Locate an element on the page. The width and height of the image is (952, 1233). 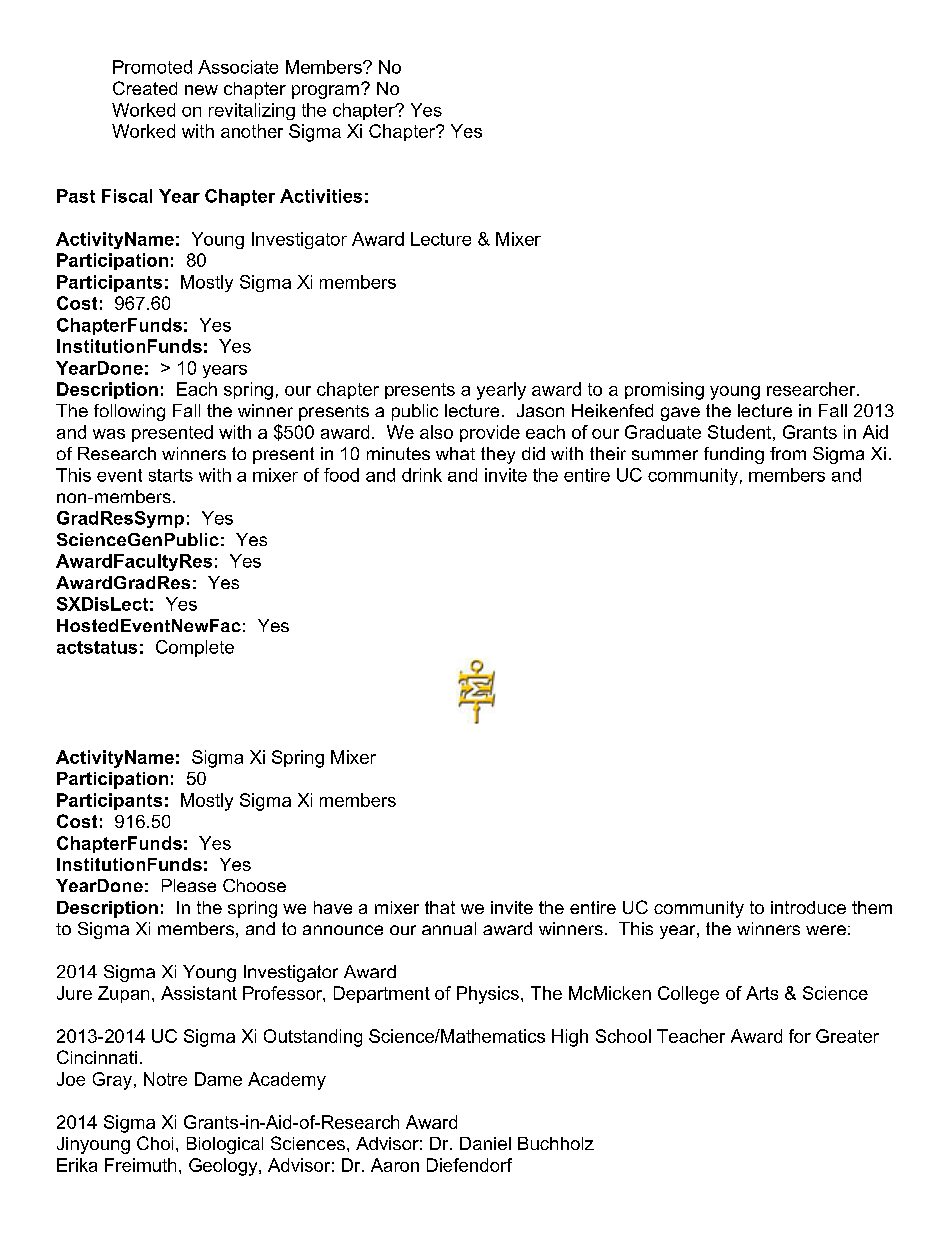
Please is located at coordinates (189, 885).
